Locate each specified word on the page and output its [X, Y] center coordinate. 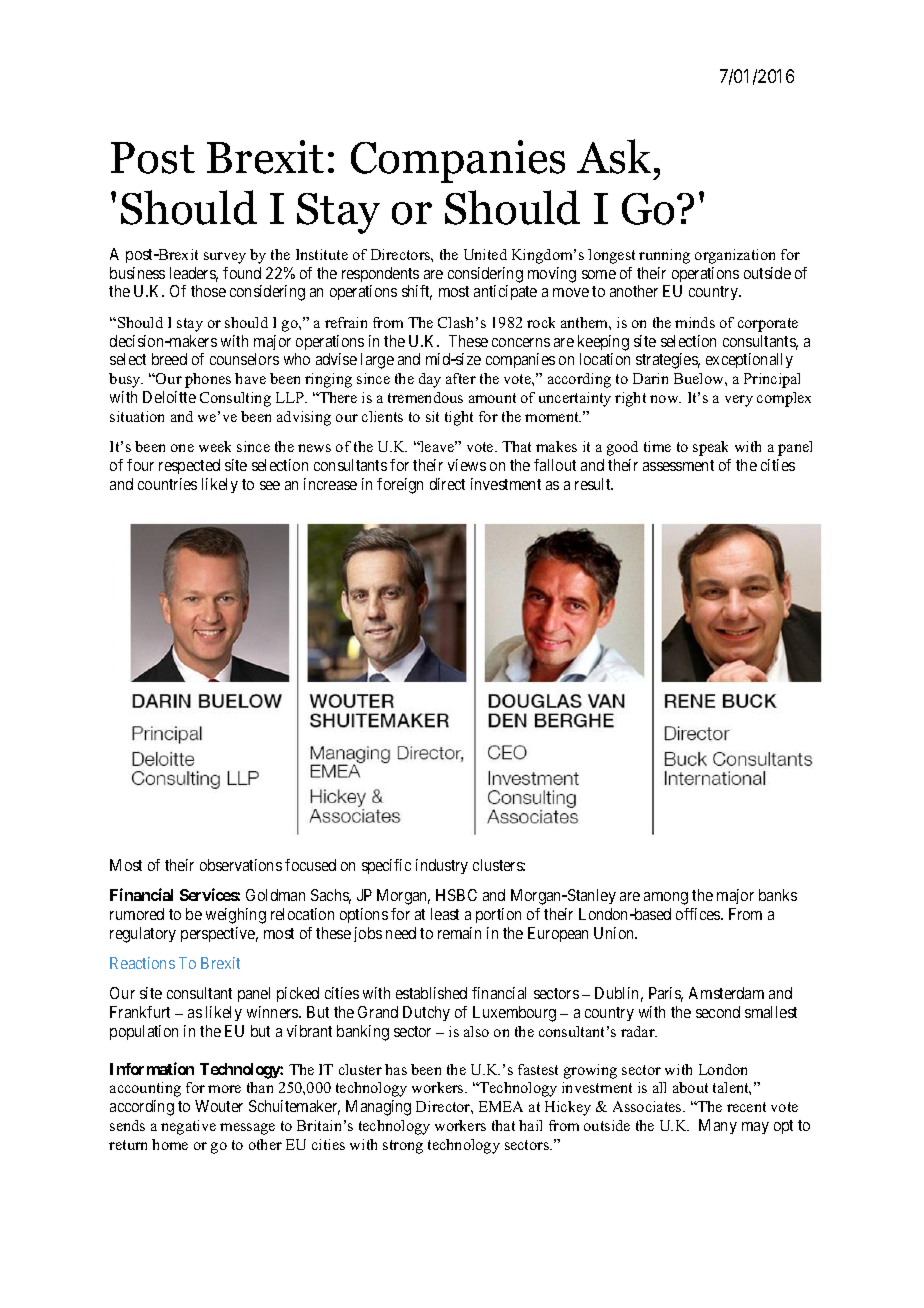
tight [459, 418]
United [485, 254]
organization [735, 256]
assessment [678, 465]
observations [241, 865]
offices [699, 914]
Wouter [219, 1106]
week [215, 446]
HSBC [456, 895]
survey [225, 258]
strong [403, 1147]
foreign [400, 486]
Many [718, 1126]
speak [710, 448]
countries [167, 484]
